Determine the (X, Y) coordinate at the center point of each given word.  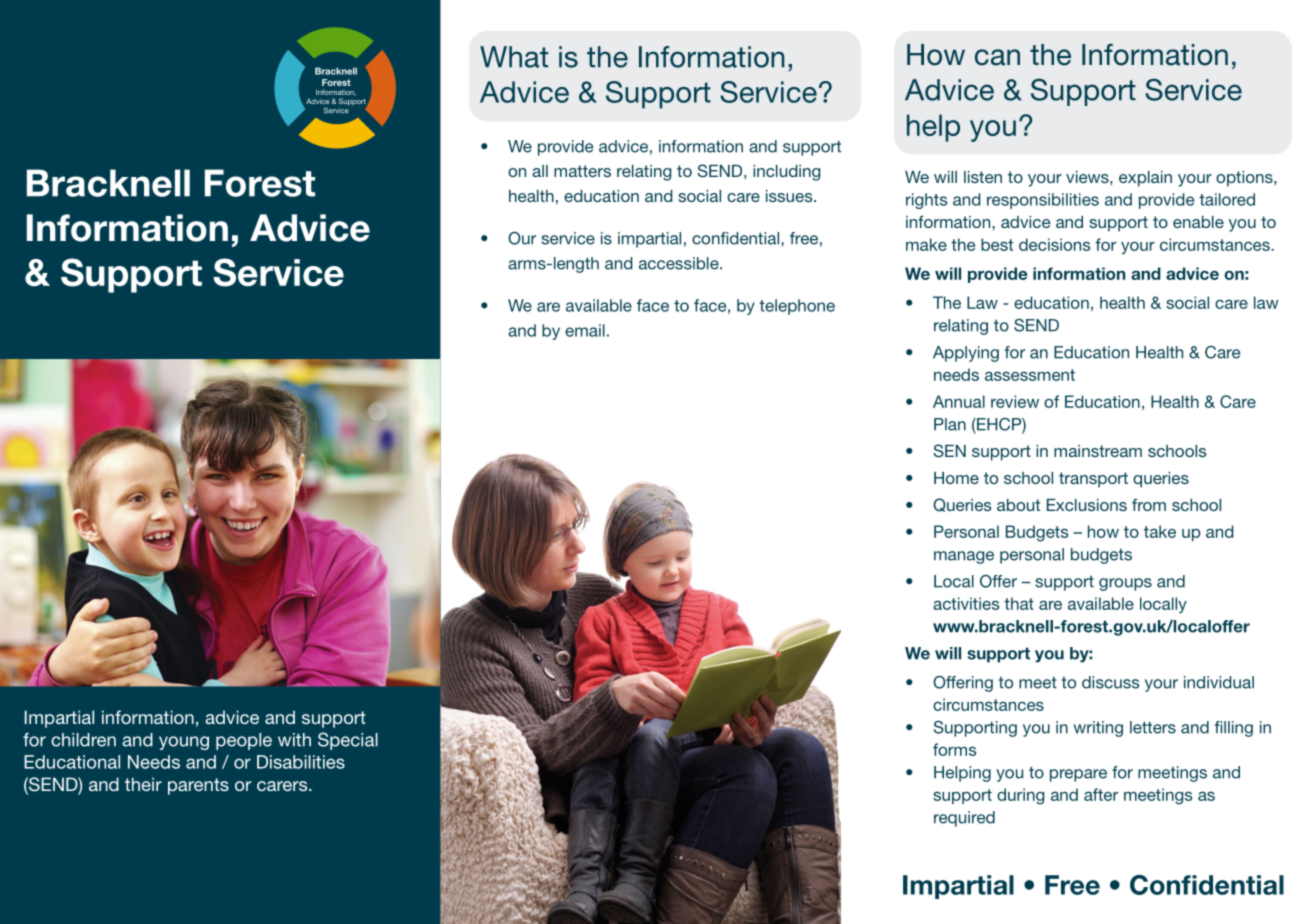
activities (966, 603)
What (514, 57)
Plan (950, 424)
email (585, 330)
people (244, 741)
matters (582, 171)
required (964, 819)
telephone (797, 307)
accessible (680, 263)
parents (198, 786)
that (1019, 603)
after (1101, 794)
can (997, 57)
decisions (1054, 244)
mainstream (1098, 451)
